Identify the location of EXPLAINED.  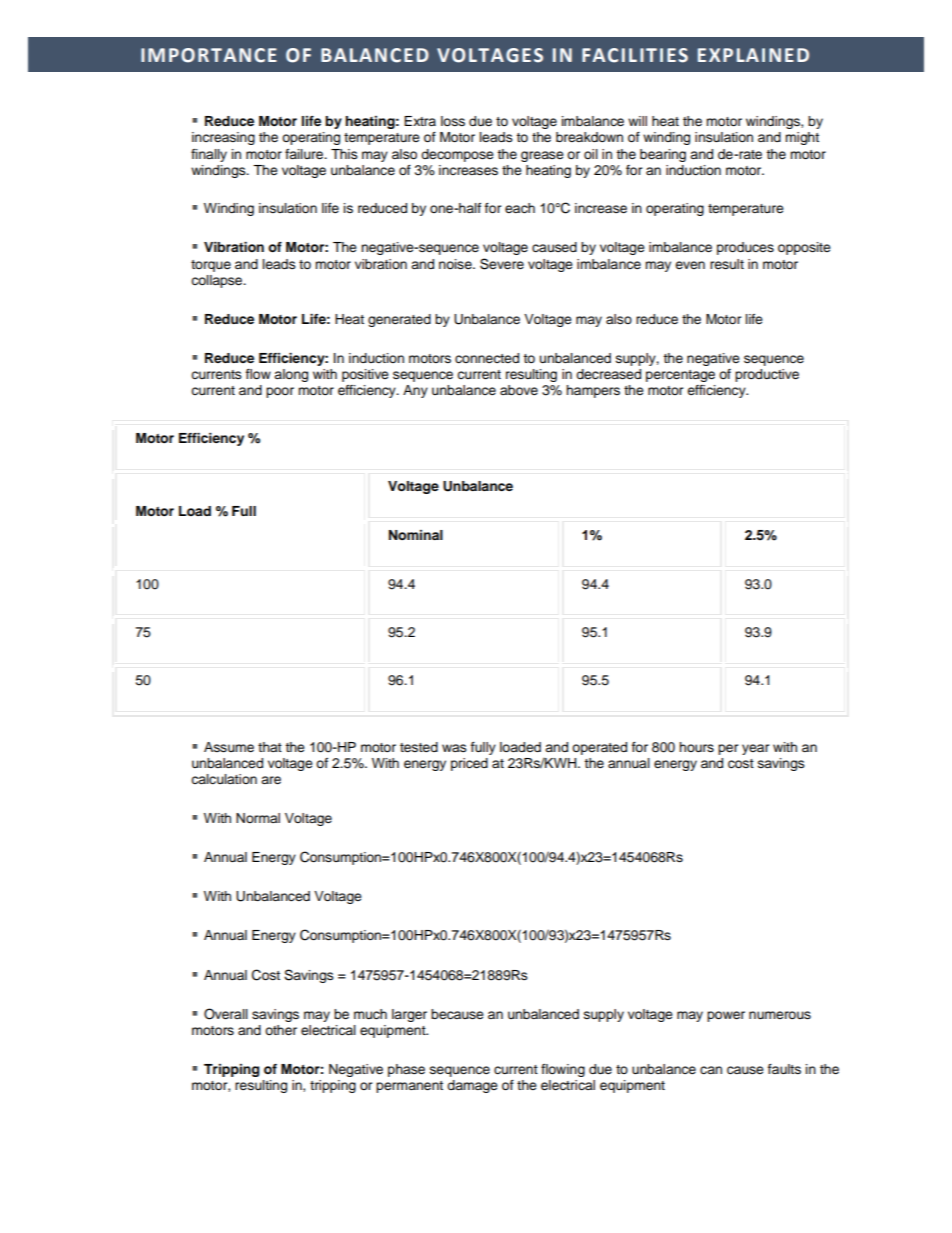
(753, 55).
